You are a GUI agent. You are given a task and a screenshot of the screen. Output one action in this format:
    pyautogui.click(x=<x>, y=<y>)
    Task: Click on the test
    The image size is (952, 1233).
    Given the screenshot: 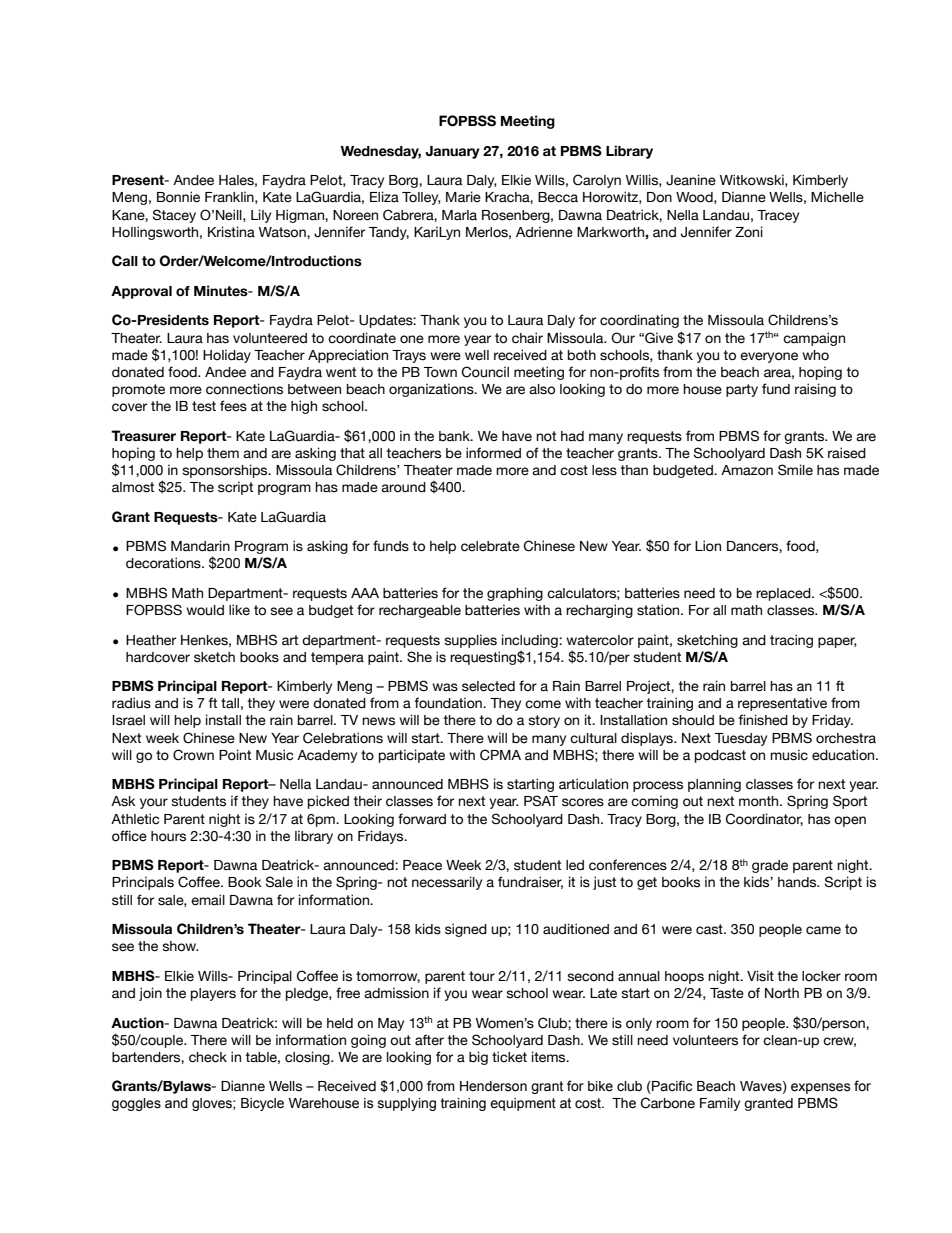 What is the action you would take?
    pyautogui.click(x=204, y=406)
